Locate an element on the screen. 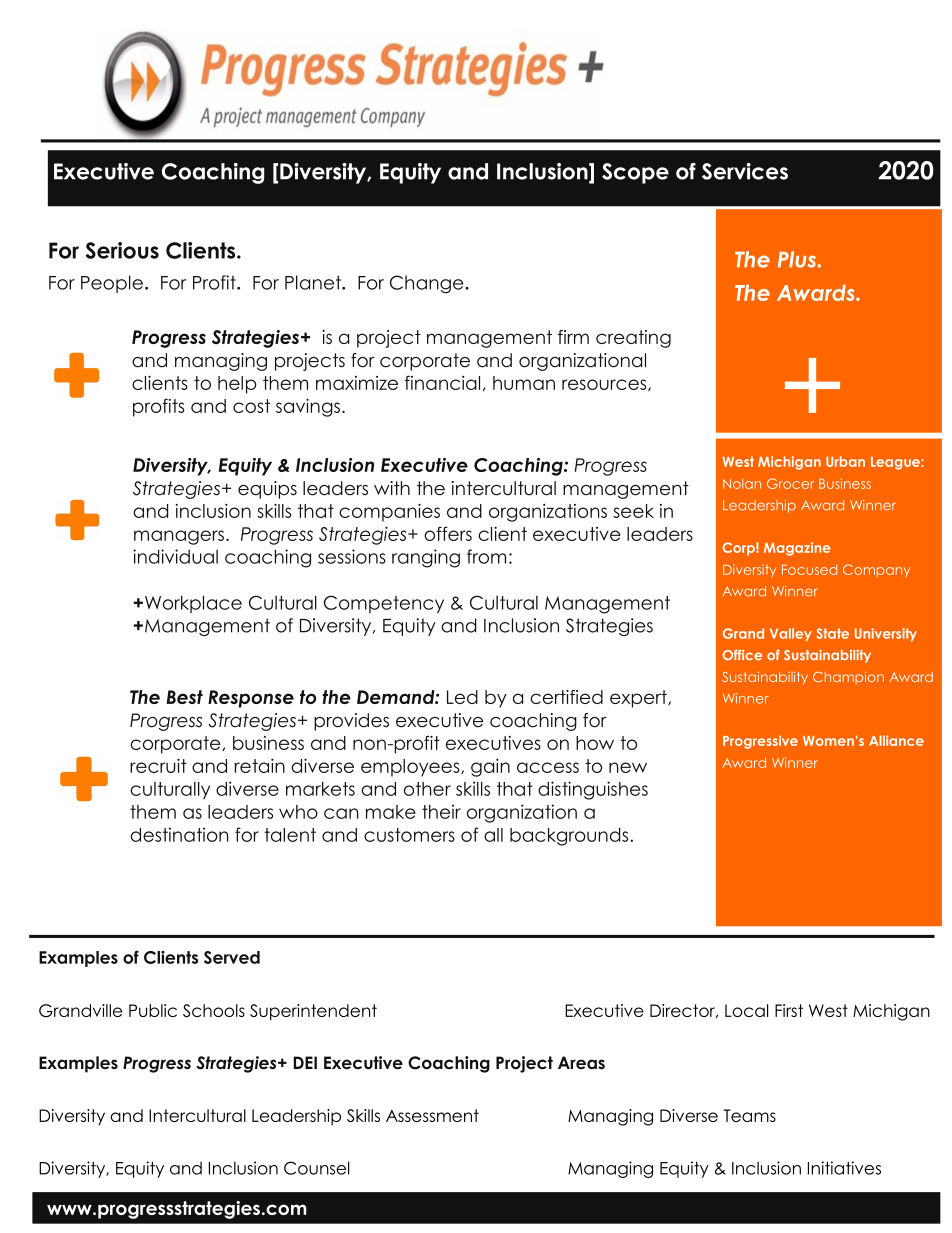 This screenshot has height=1233, width=952. Best is located at coordinates (184, 697).
